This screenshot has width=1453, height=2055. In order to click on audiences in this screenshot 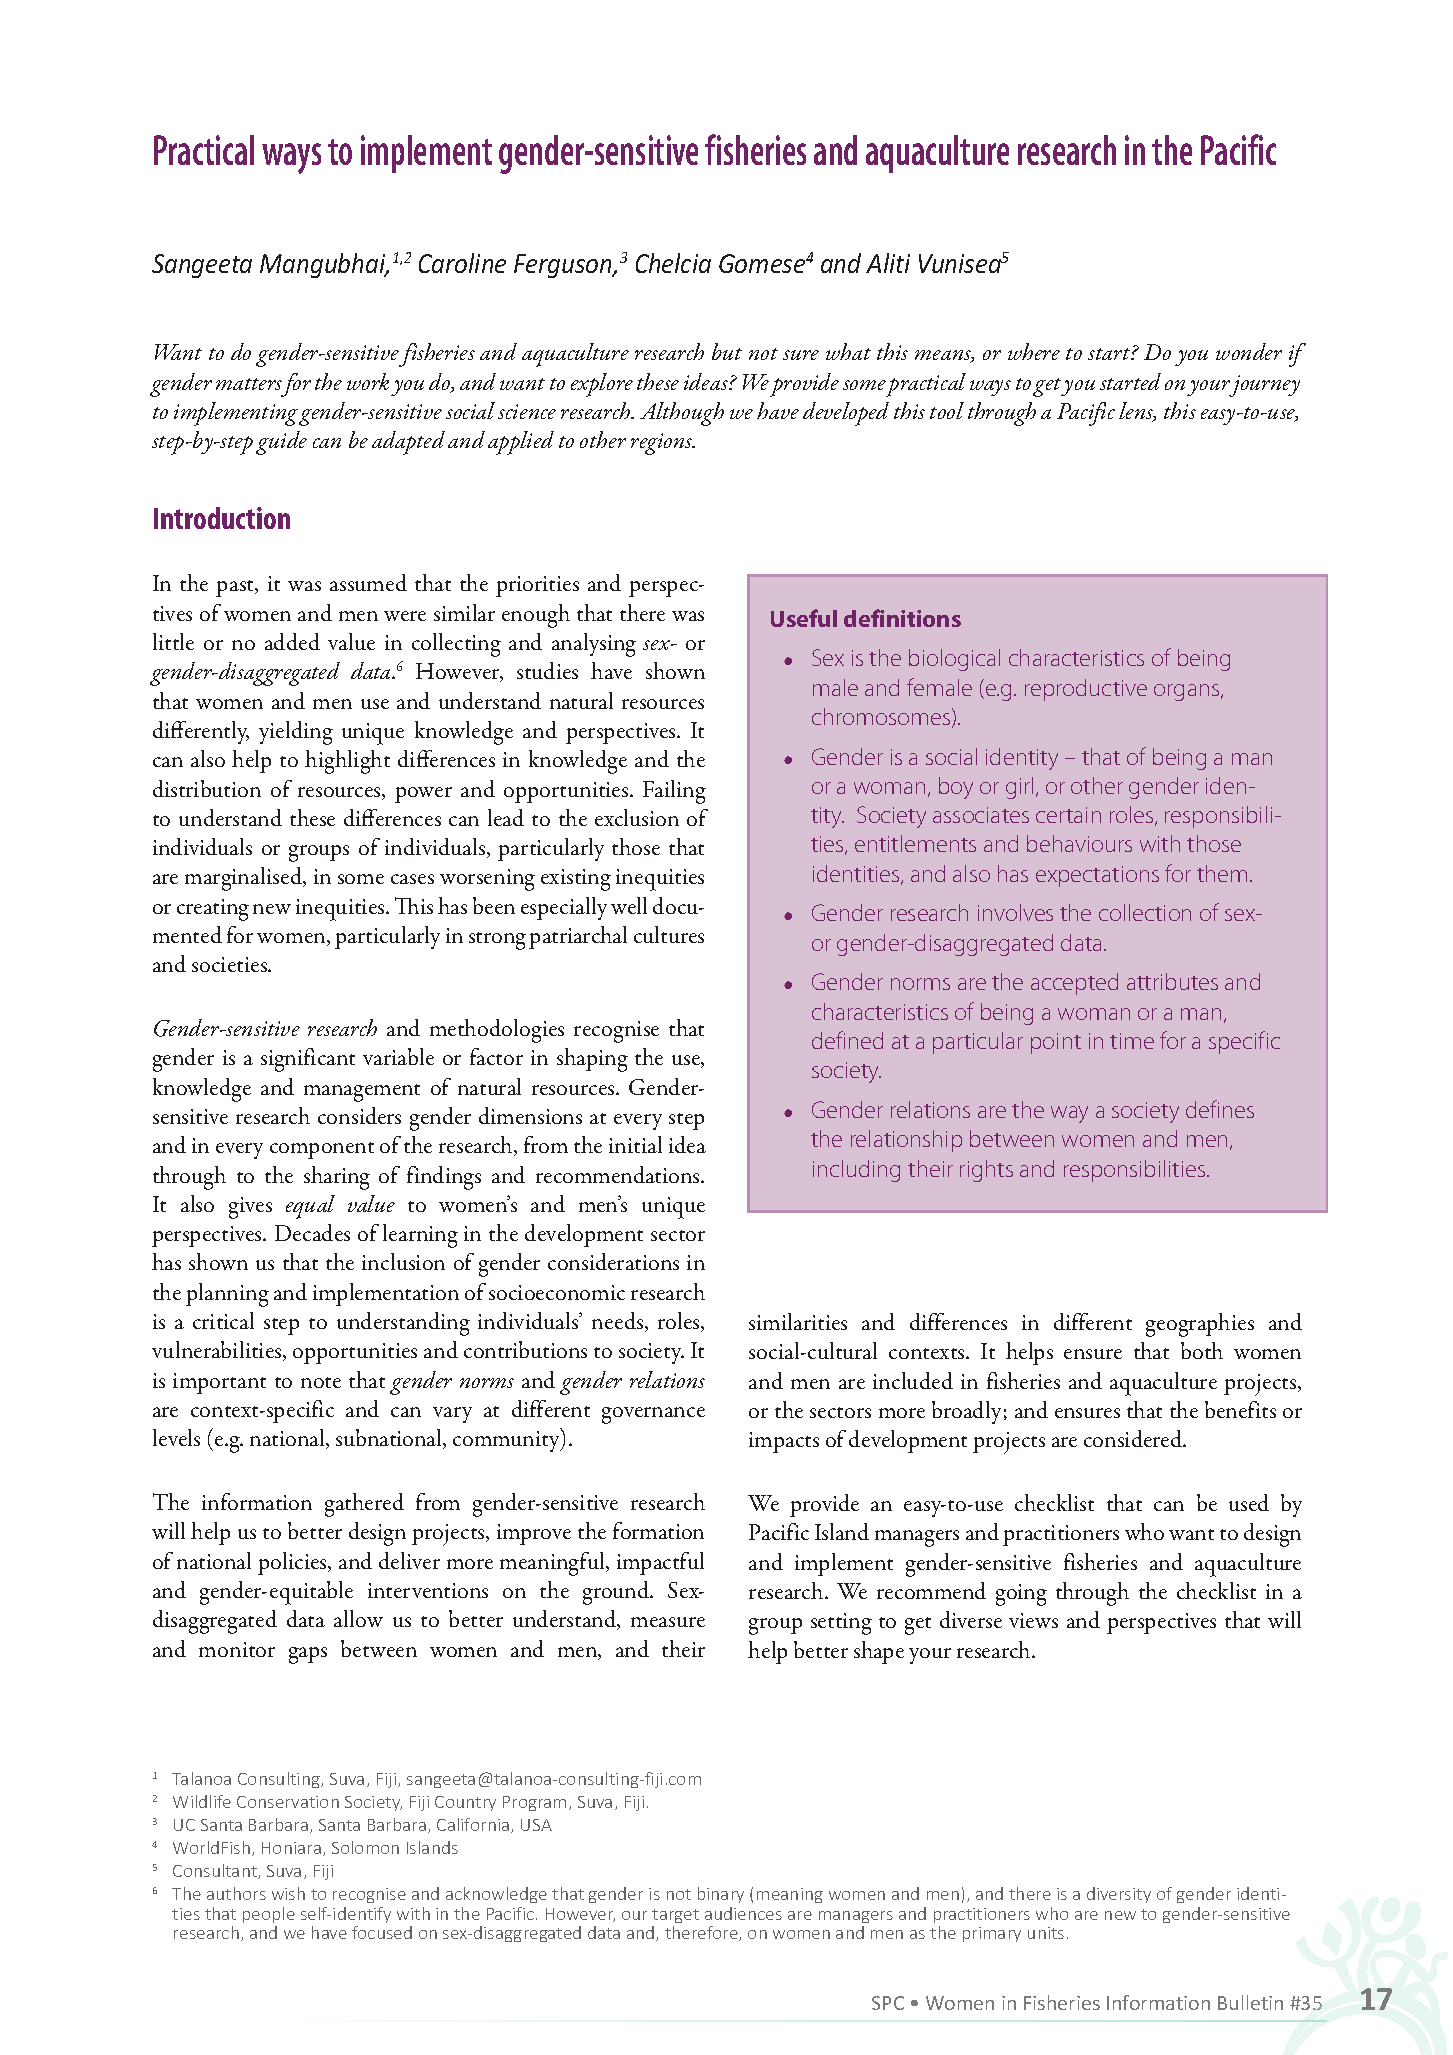, I will do `click(743, 1913)`.
